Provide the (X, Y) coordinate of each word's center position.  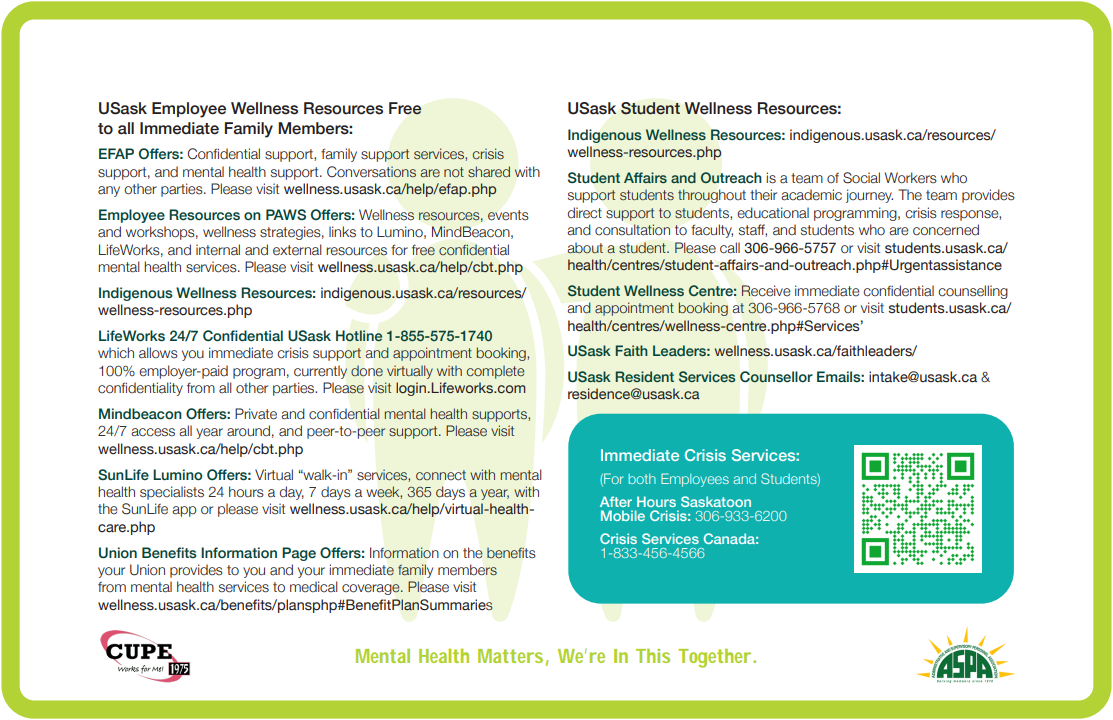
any (109, 191)
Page (299, 554)
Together (714, 658)
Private (256, 414)
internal (218, 250)
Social (861, 178)
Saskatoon (716, 501)
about (585, 248)
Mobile (623, 515)
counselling (973, 292)
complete (495, 372)
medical (314, 587)
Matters (510, 656)
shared (489, 171)
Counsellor (776, 377)
